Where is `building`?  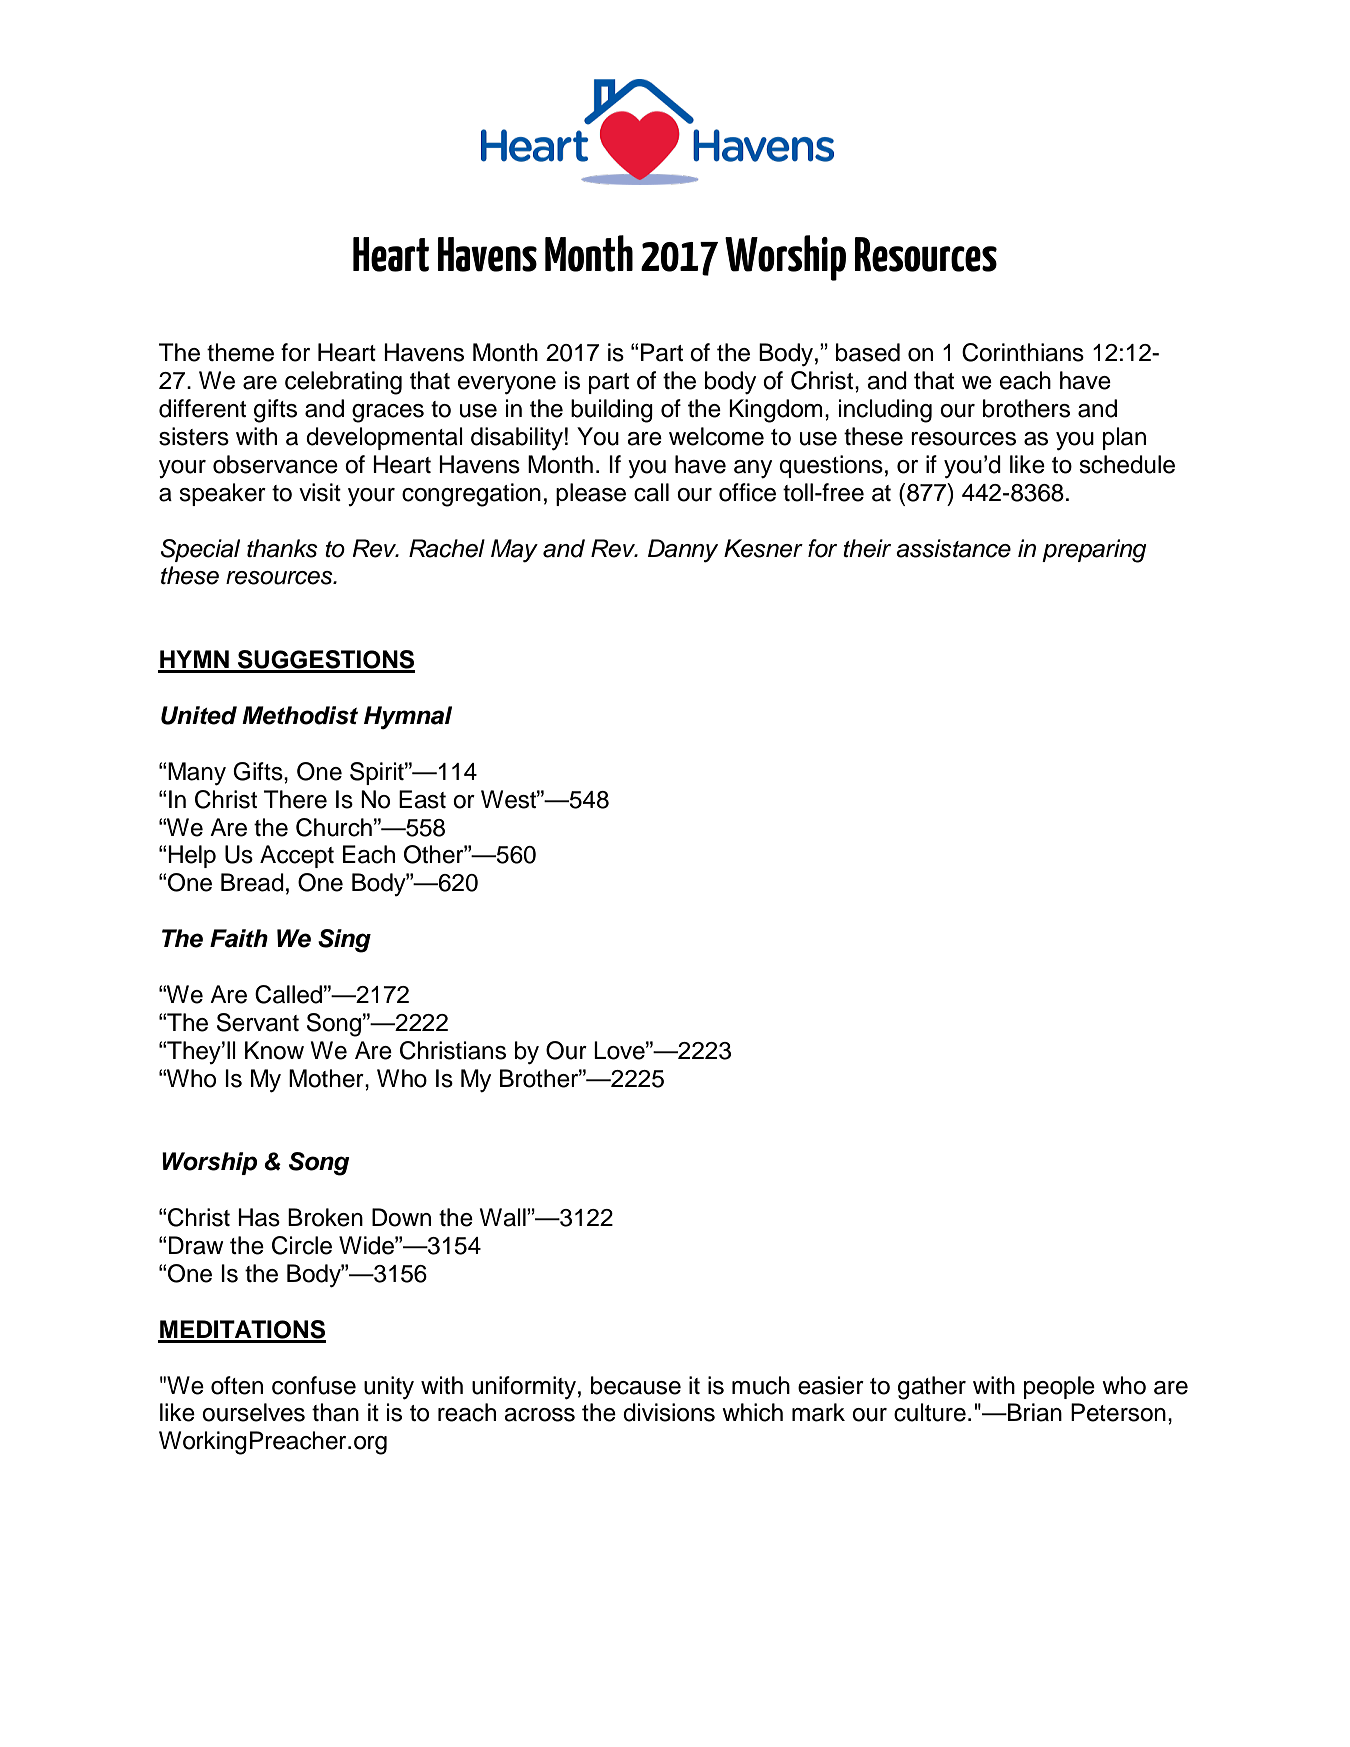 building is located at coordinates (612, 411).
